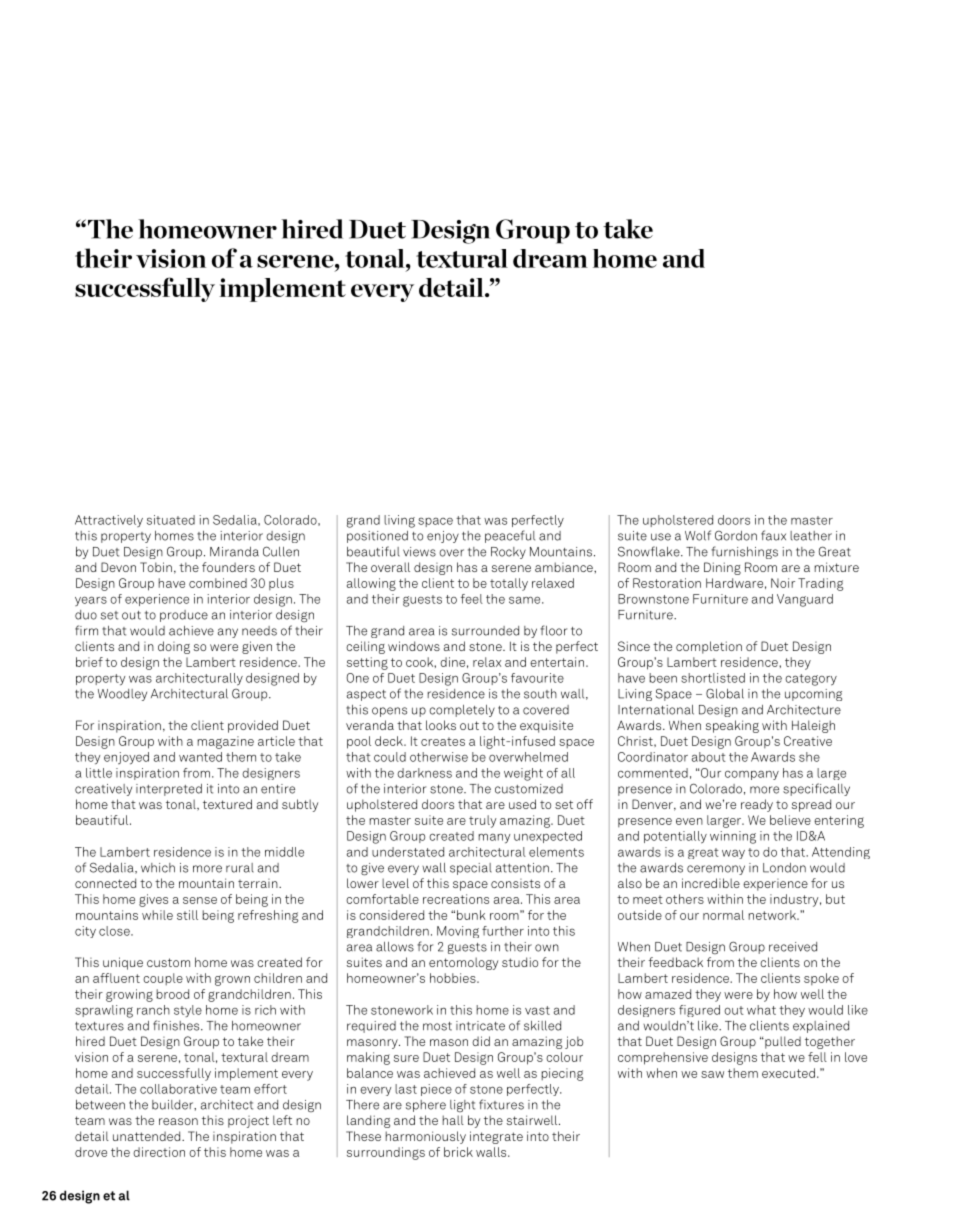  Describe the element at coordinates (494, 839) in the screenshot. I see `many` at that location.
